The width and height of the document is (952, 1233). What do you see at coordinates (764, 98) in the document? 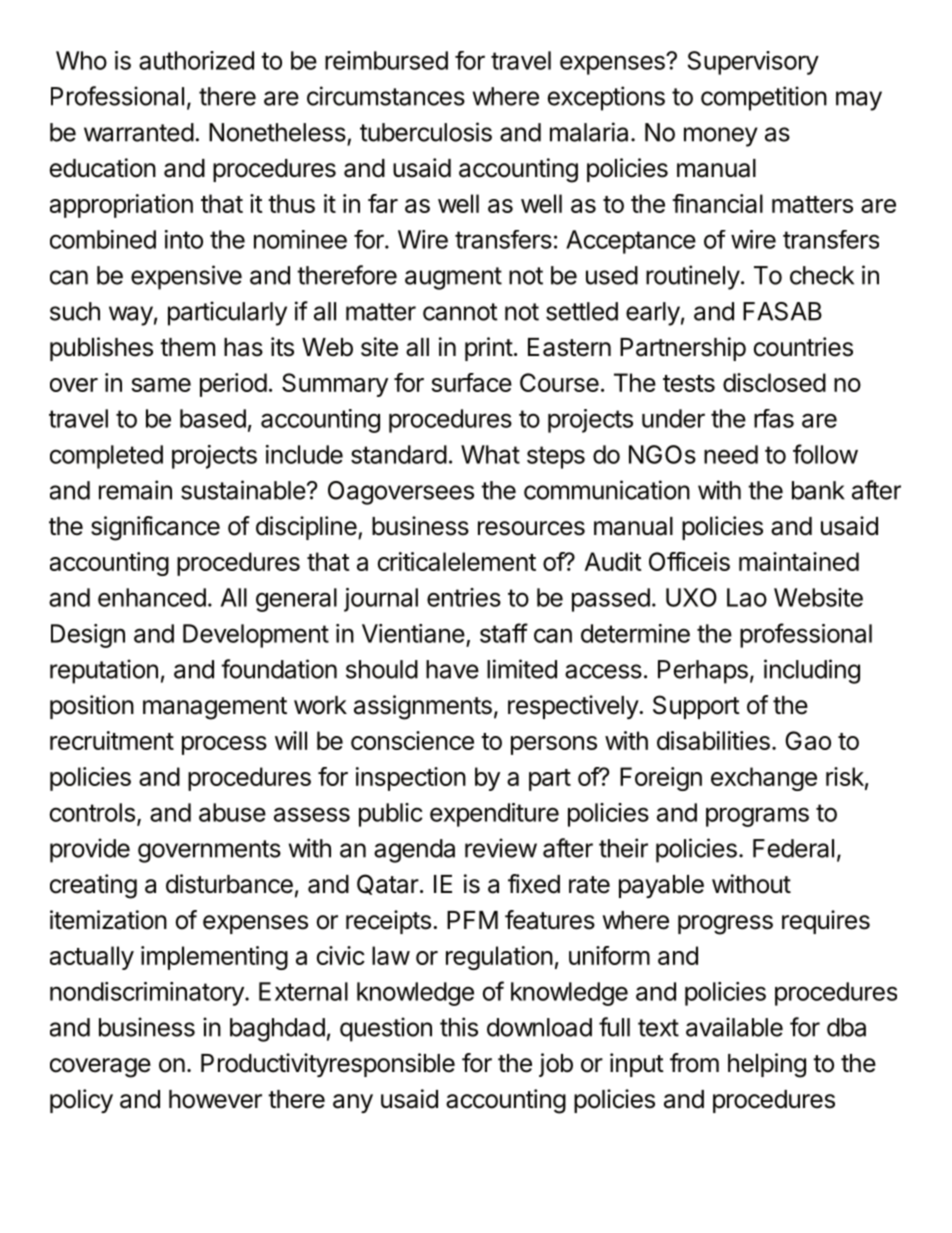
I see `competition` at bounding box center [764, 98].
